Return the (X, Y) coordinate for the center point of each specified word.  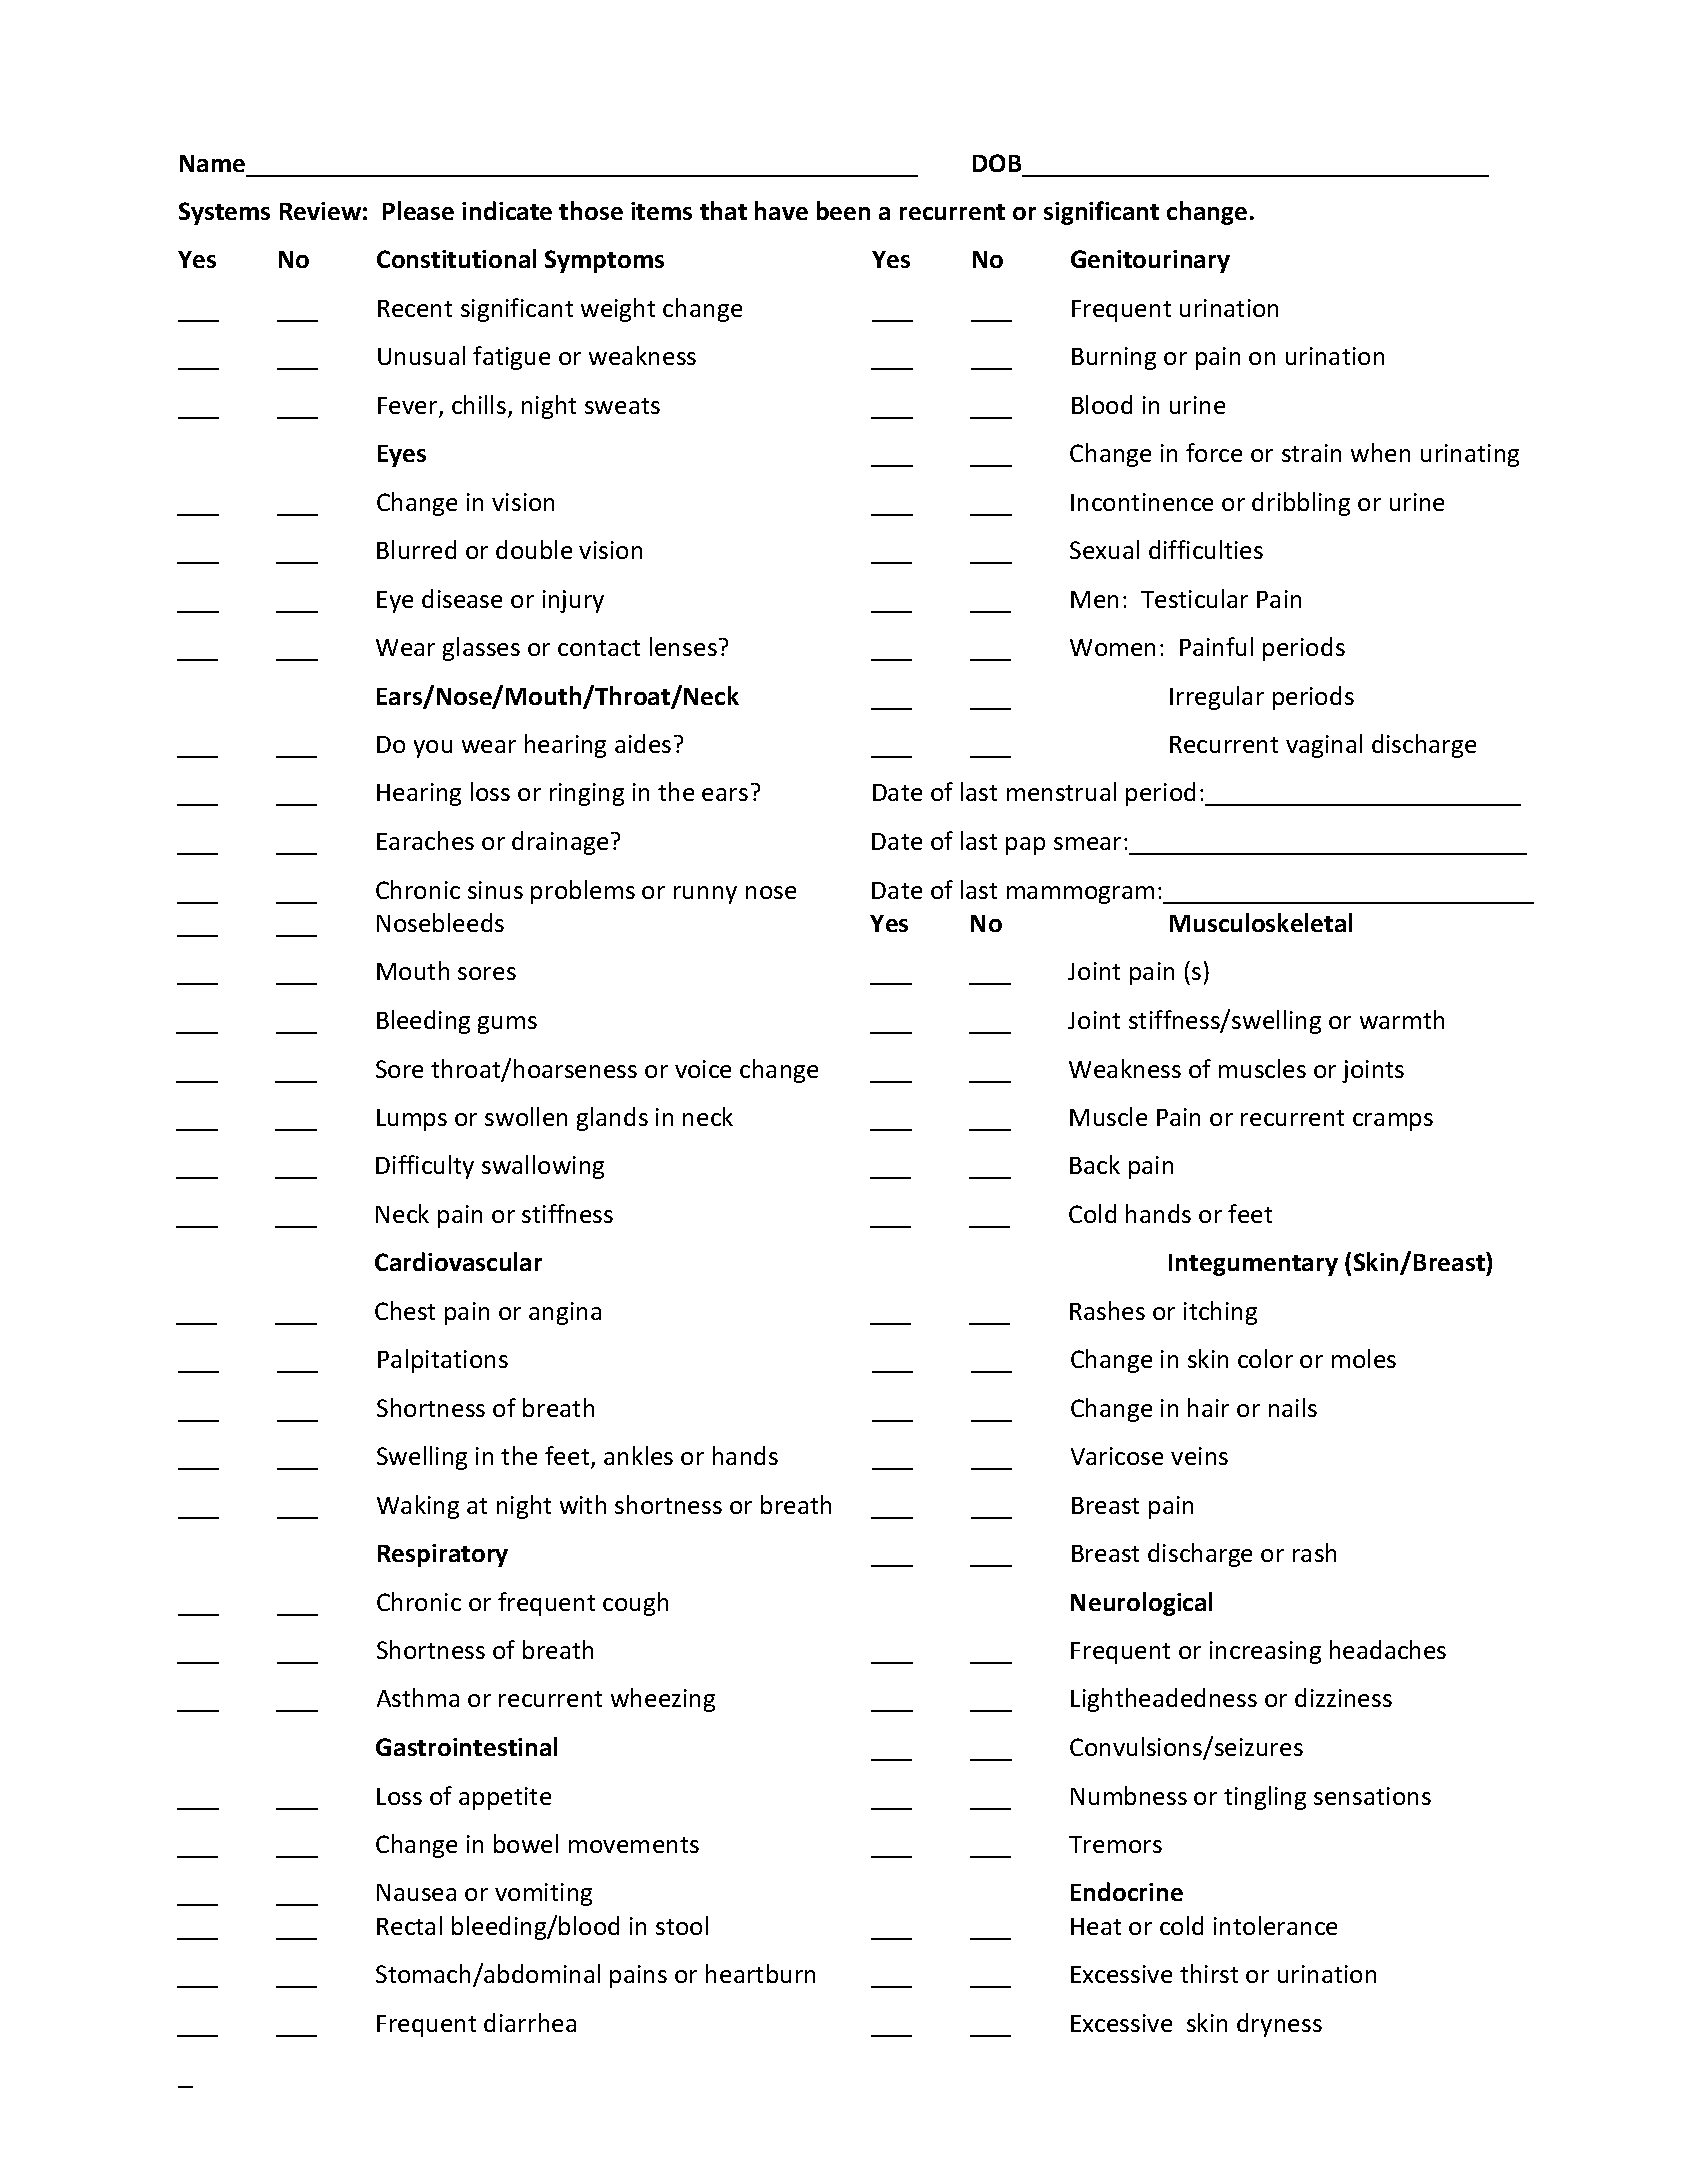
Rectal (409, 1925)
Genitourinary (1150, 261)
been (843, 210)
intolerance (1275, 1925)
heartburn (760, 1973)
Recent (415, 308)
